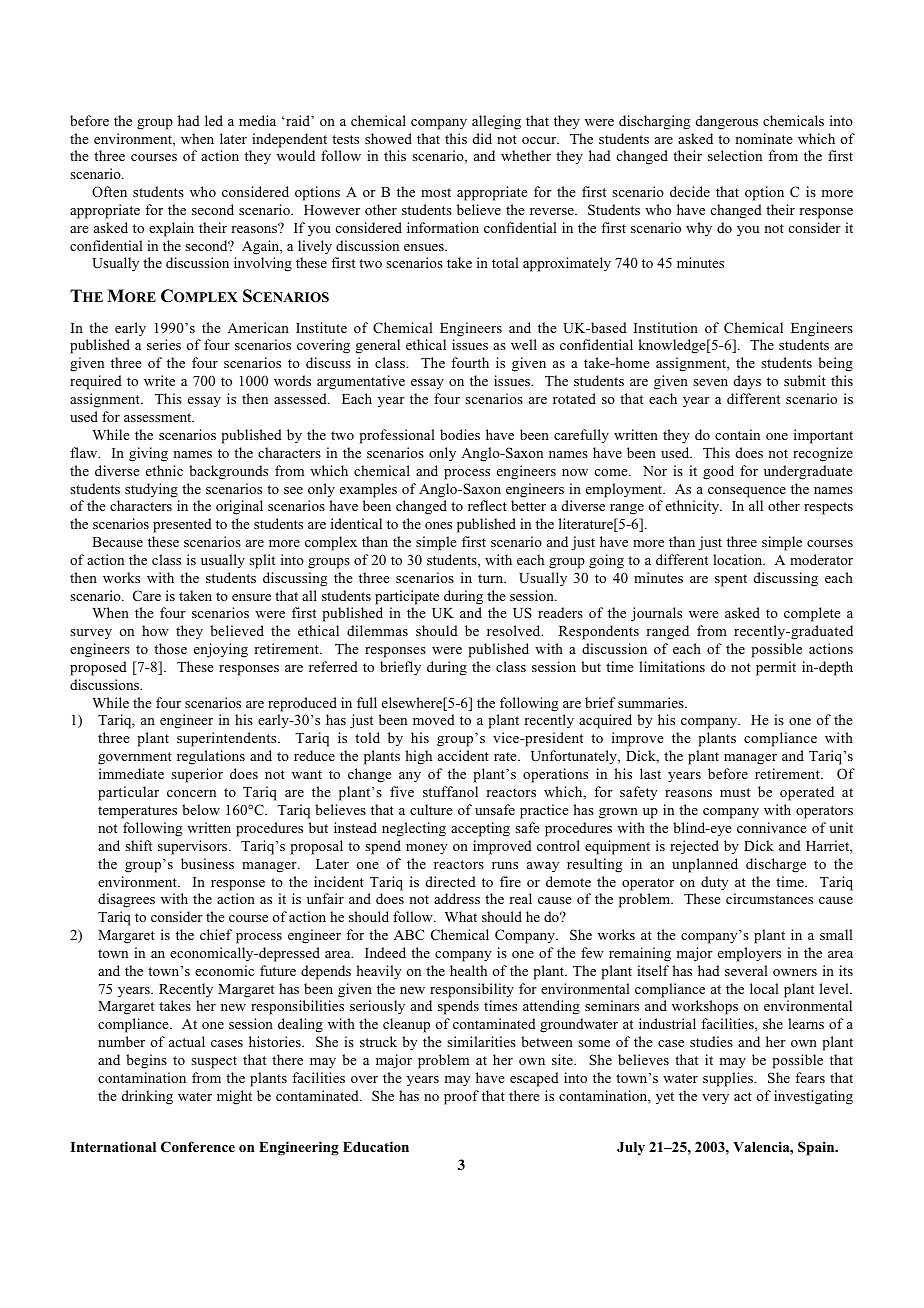  Describe the element at coordinates (524, 344) in the screenshot. I see `well` at that location.
